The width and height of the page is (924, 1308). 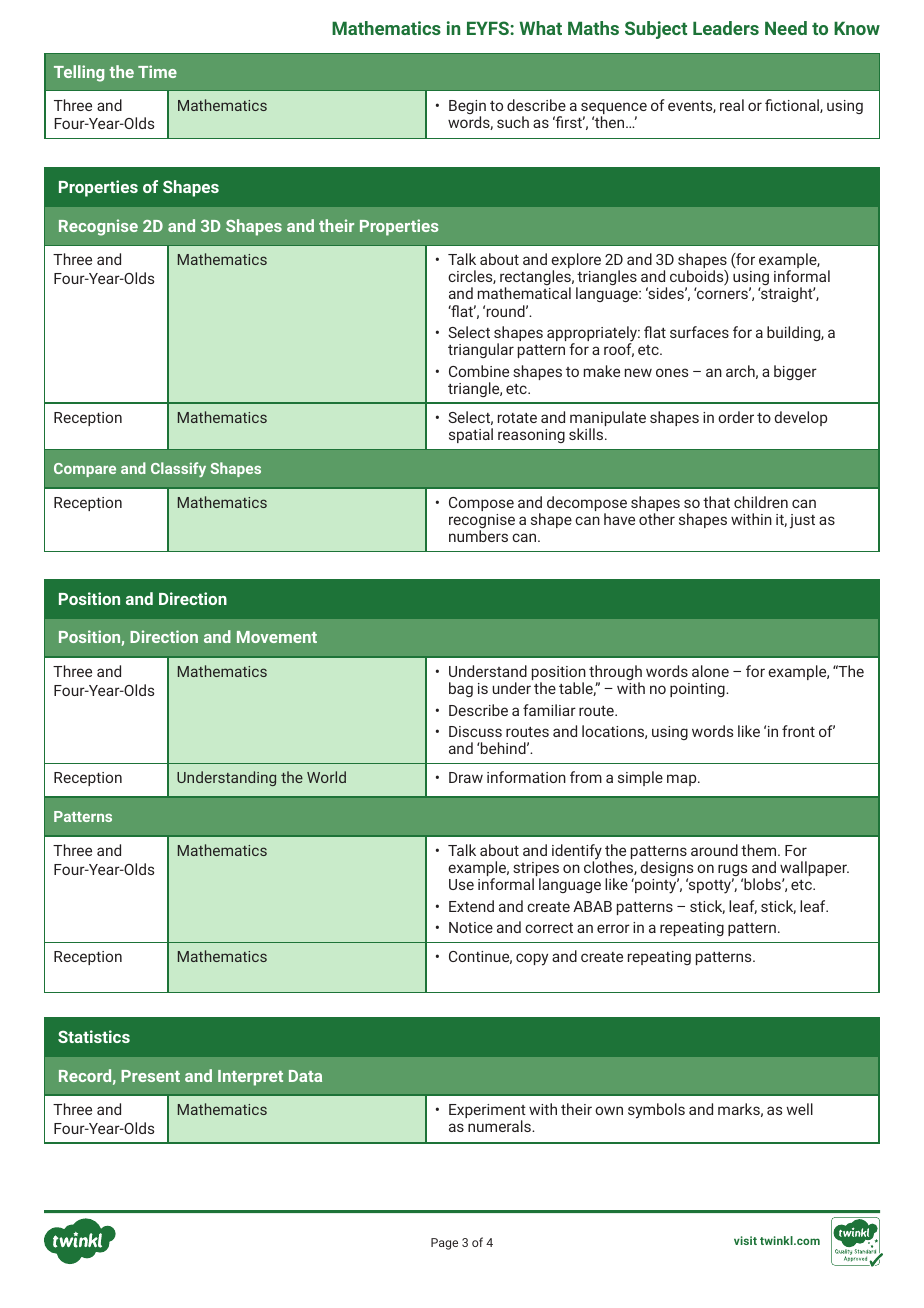 I want to click on rugs, so click(x=732, y=871).
